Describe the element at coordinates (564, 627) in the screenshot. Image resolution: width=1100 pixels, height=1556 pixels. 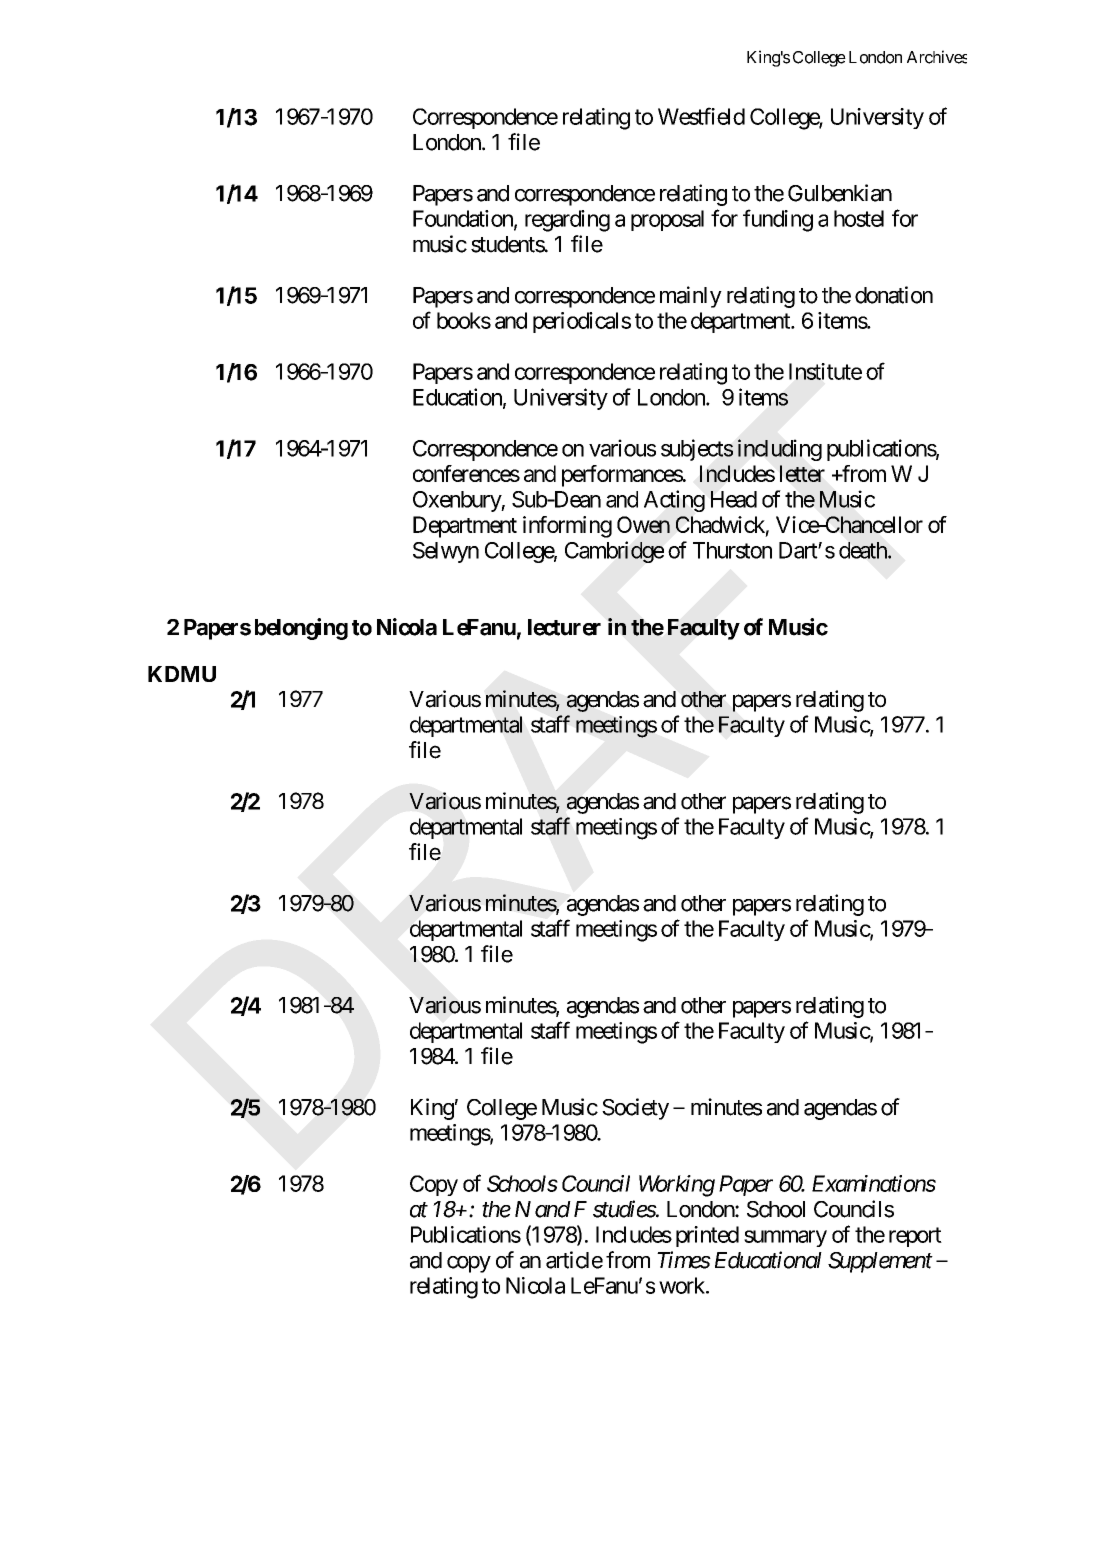
I see `lecturer` at that location.
